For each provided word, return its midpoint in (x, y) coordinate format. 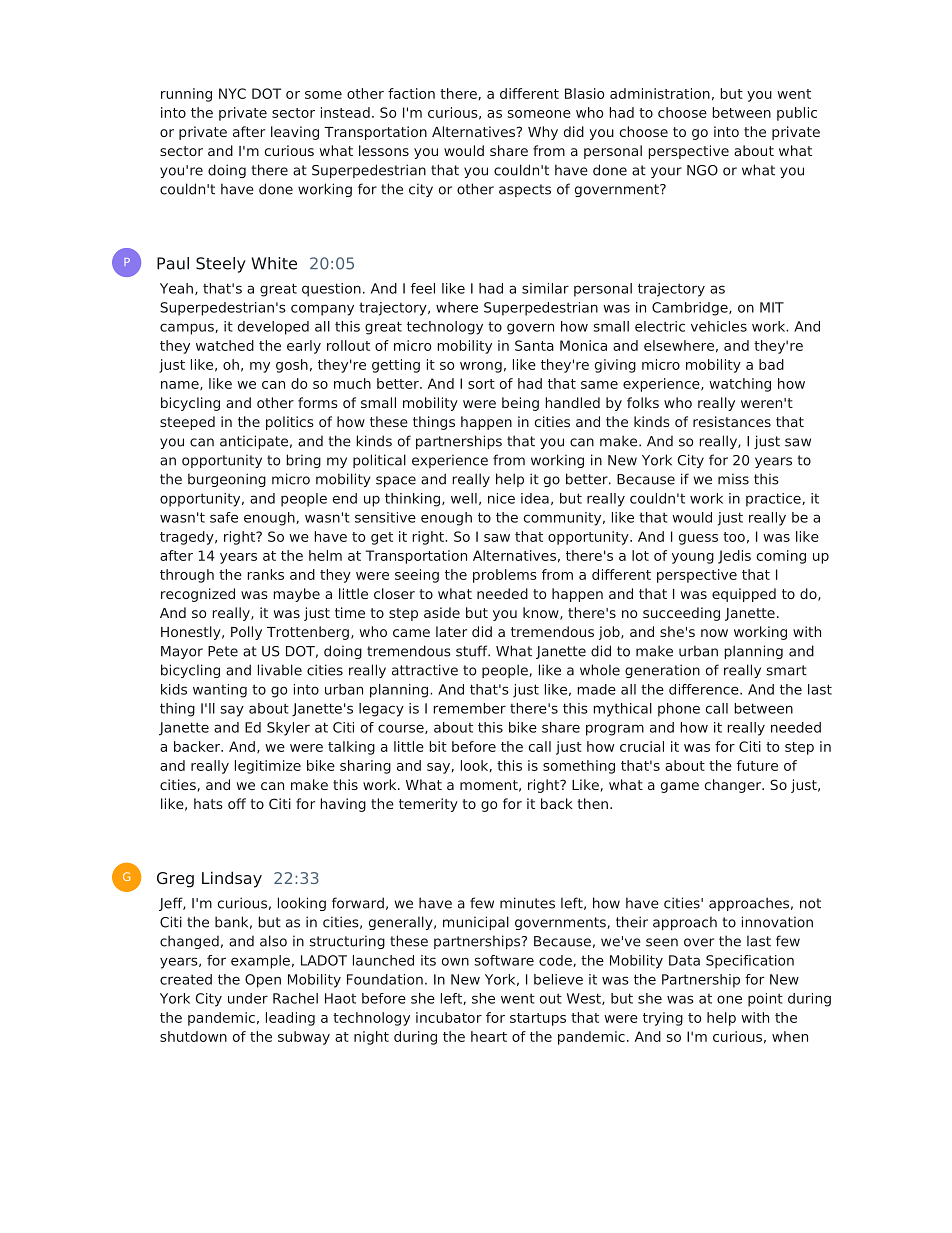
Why (543, 133)
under (248, 998)
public (797, 114)
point (765, 1000)
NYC (232, 93)
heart (489, 1036)
